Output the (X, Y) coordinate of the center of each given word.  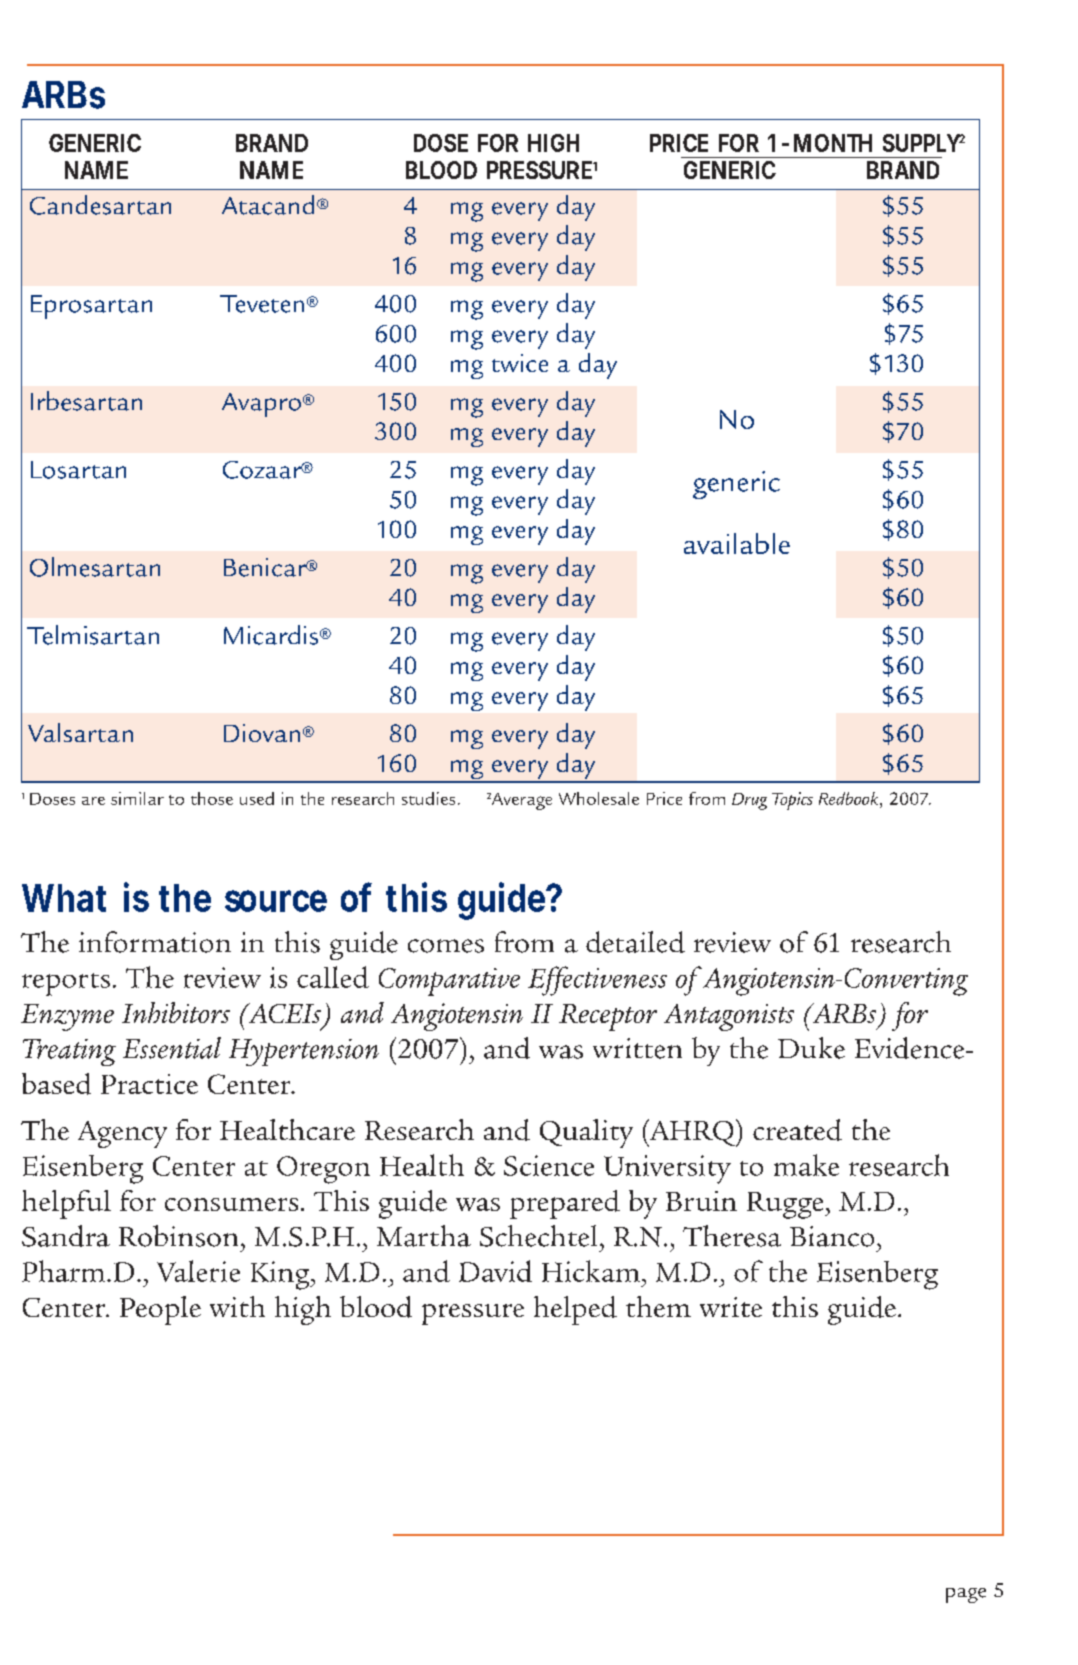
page (966, 1595)
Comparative (449, 982)
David (495, 1271)
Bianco (832, 1236)
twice (520, 363)
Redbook (850, 798)
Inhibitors (176, 1012)
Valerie (198, 1271)
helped (575, 1310)
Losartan (78, 470)
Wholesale (599, 798)
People (160, 1310)
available (737, 543)
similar (137, 798)
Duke (811, 1048)
